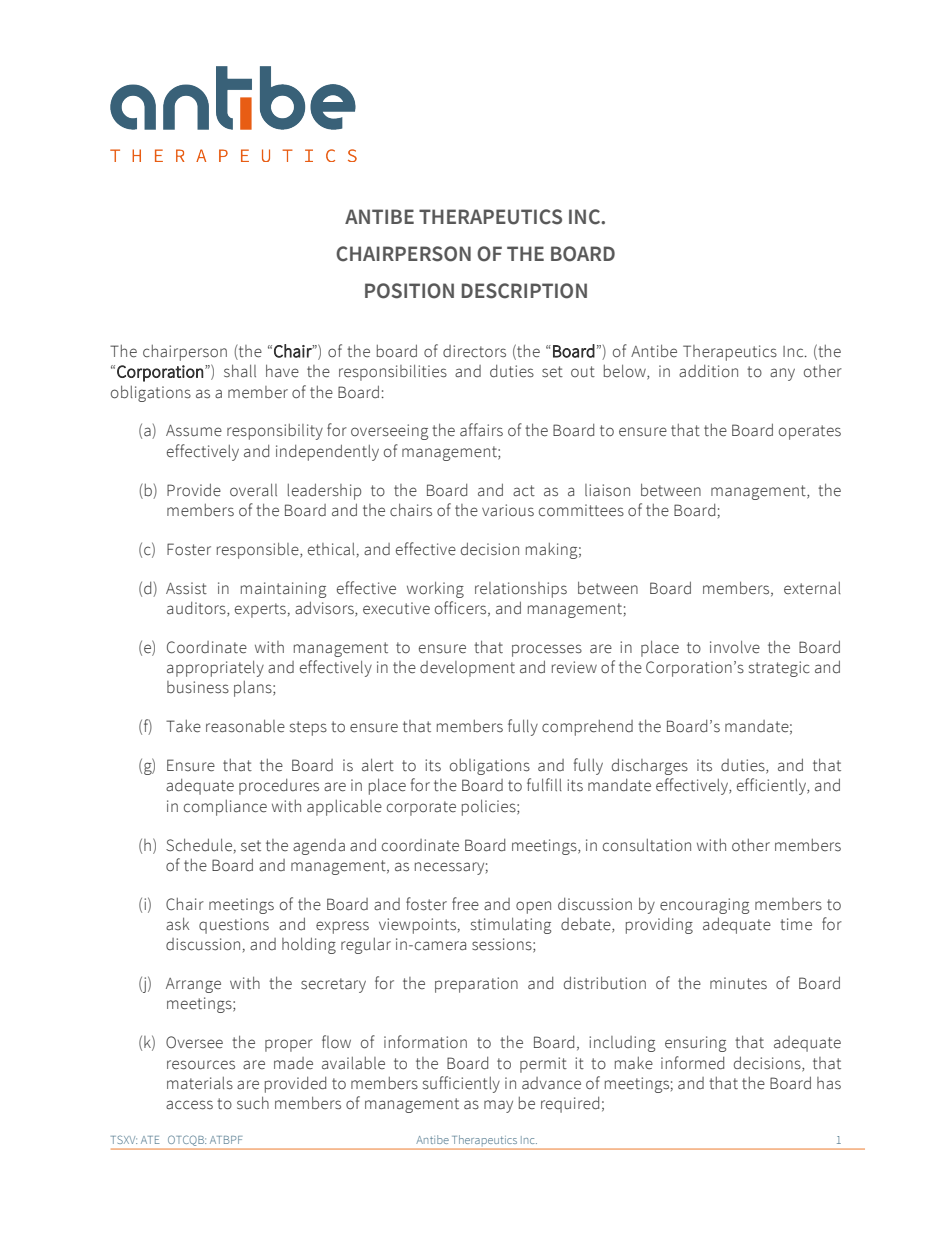 This image has width=952, height=1233. I want to click on involve, so click(735, 647).
